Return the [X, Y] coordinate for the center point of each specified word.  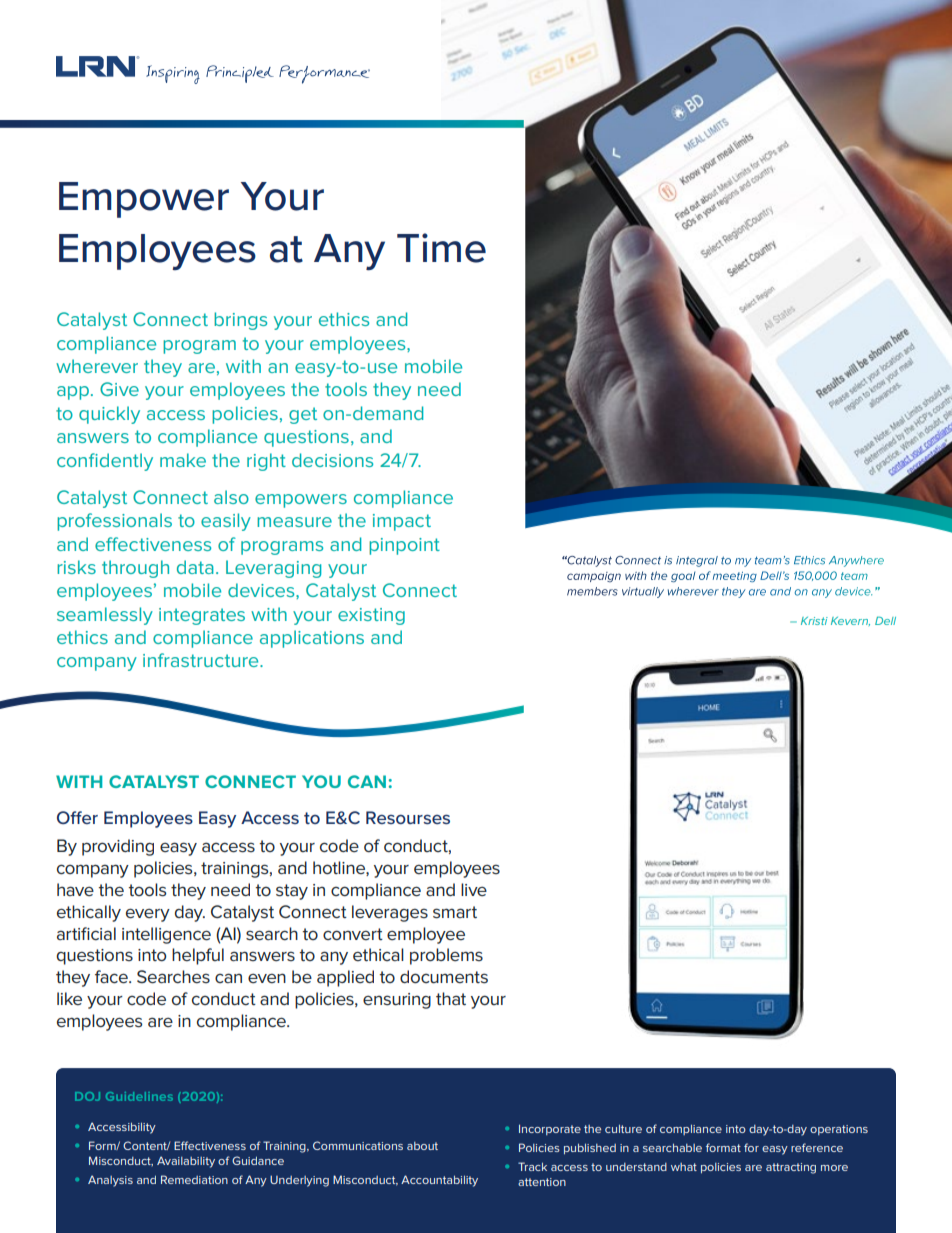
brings [240, 321]
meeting [735, 577]
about [422, 1146]
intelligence [166, 935]
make [183, 460]
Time [441, 248]
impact [402, 522]
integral [697, 561]
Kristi [814, 621]
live [474, 889]
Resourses [408, 817]
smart [455, 912]
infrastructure [202, 660]
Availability [186, 1162]
